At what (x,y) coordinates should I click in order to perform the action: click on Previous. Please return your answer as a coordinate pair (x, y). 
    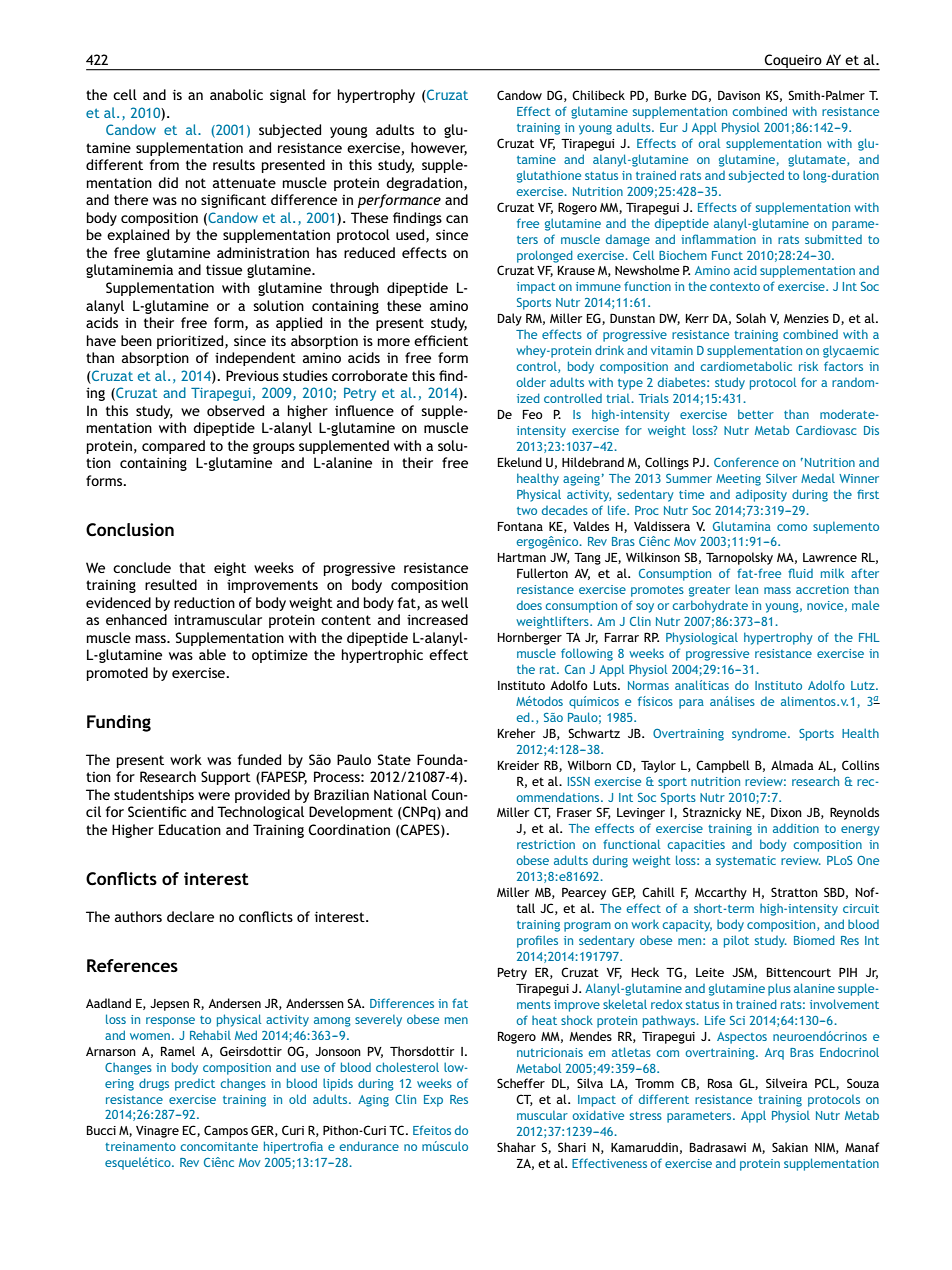
    Looking at the image, I should click on (252, 375).
